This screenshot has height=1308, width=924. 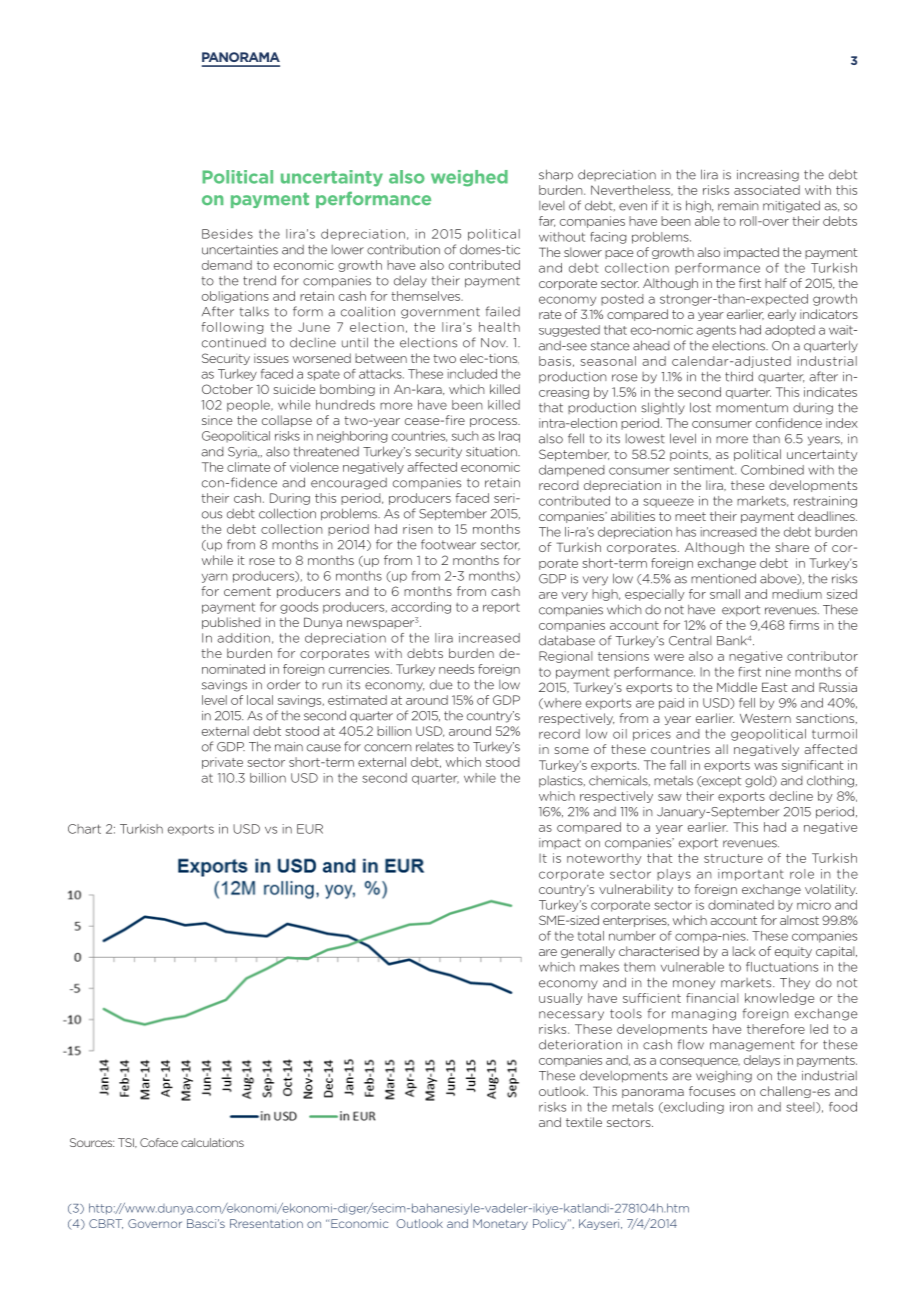 I want to click on TSI, so click(x=127, y=1143).
